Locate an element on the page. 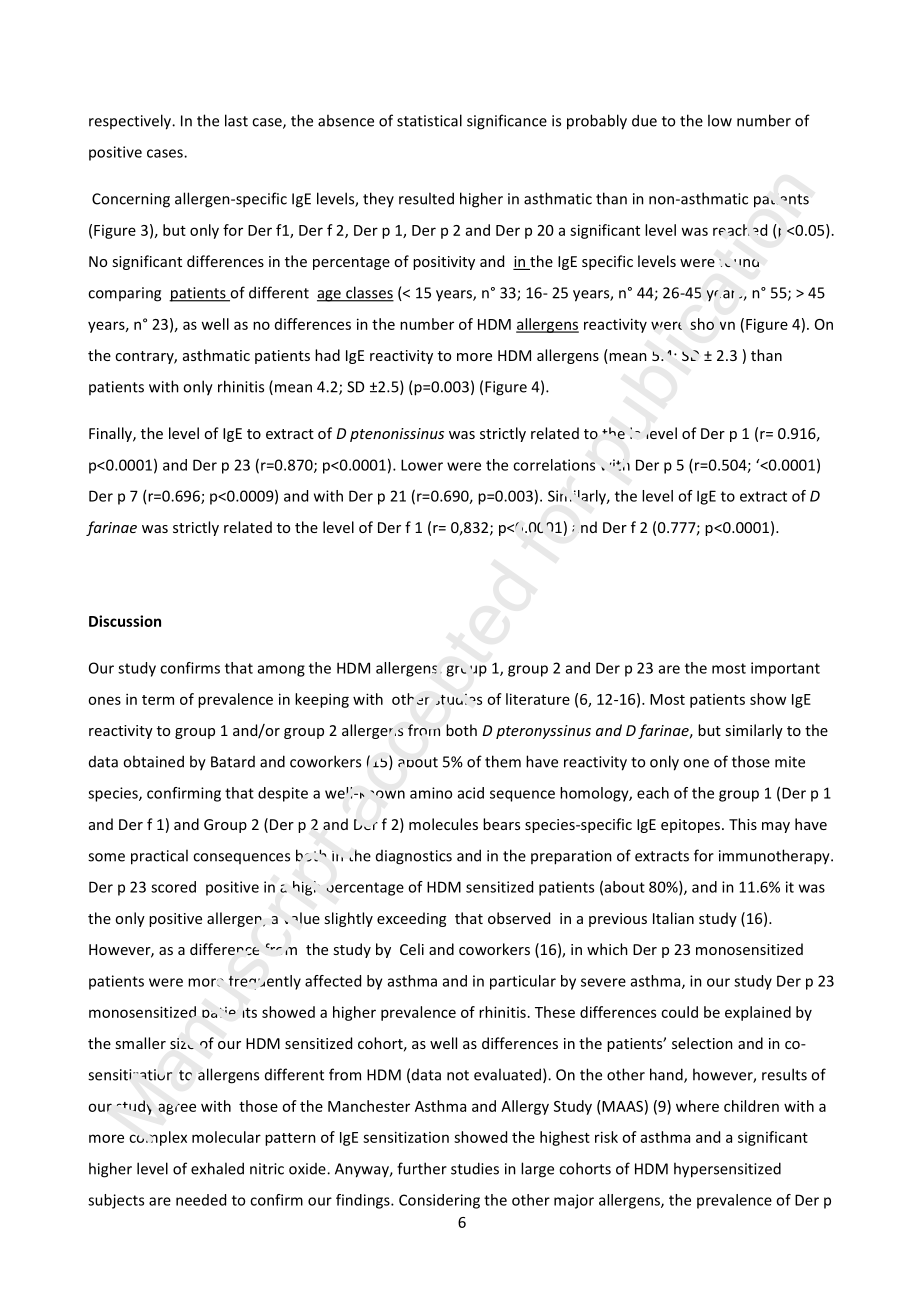 This image has width=924, height=1308. Discussion is located at coordinates (125, 621).
